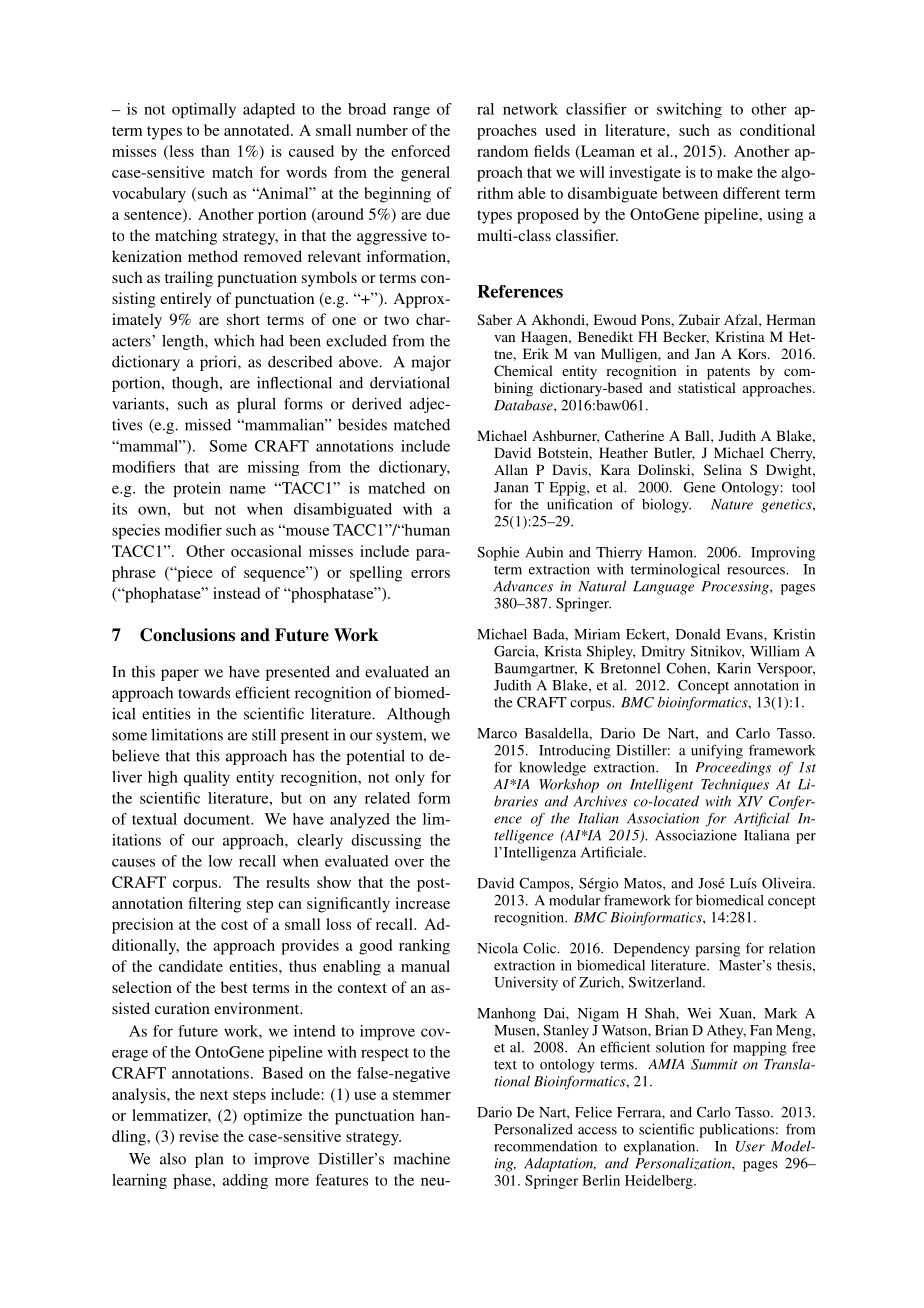  I want to click on revise, so click(199, 1136).
